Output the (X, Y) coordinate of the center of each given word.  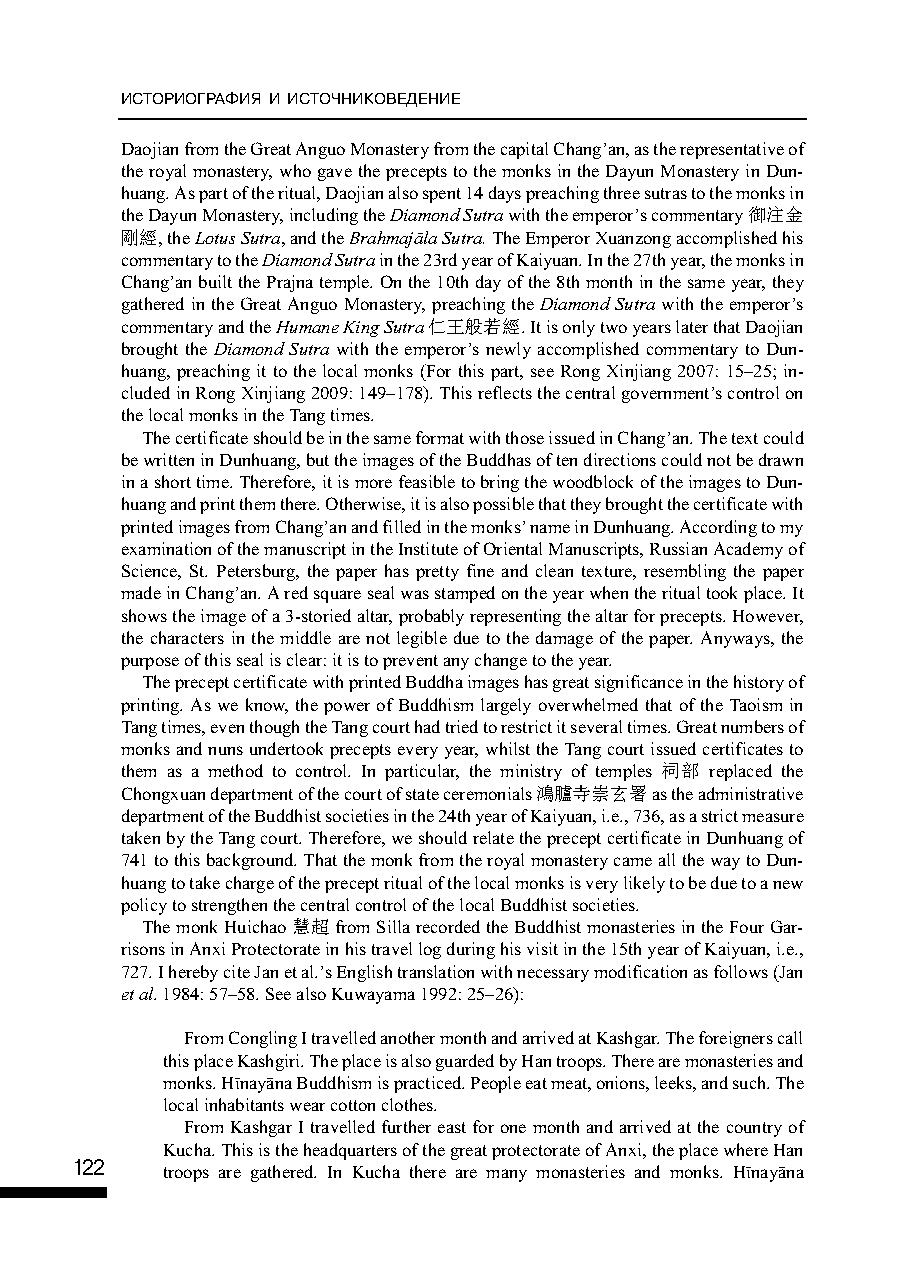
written (169, 459)
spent (442, 195)
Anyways (736, 639)
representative (732, 150)
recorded (448, 926)
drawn (781, 459)
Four (747, 927)
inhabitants (244, 1104)
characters (187, 637)
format (440, 437)
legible (422, 639)
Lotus (215, 238)
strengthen (229, 906)
